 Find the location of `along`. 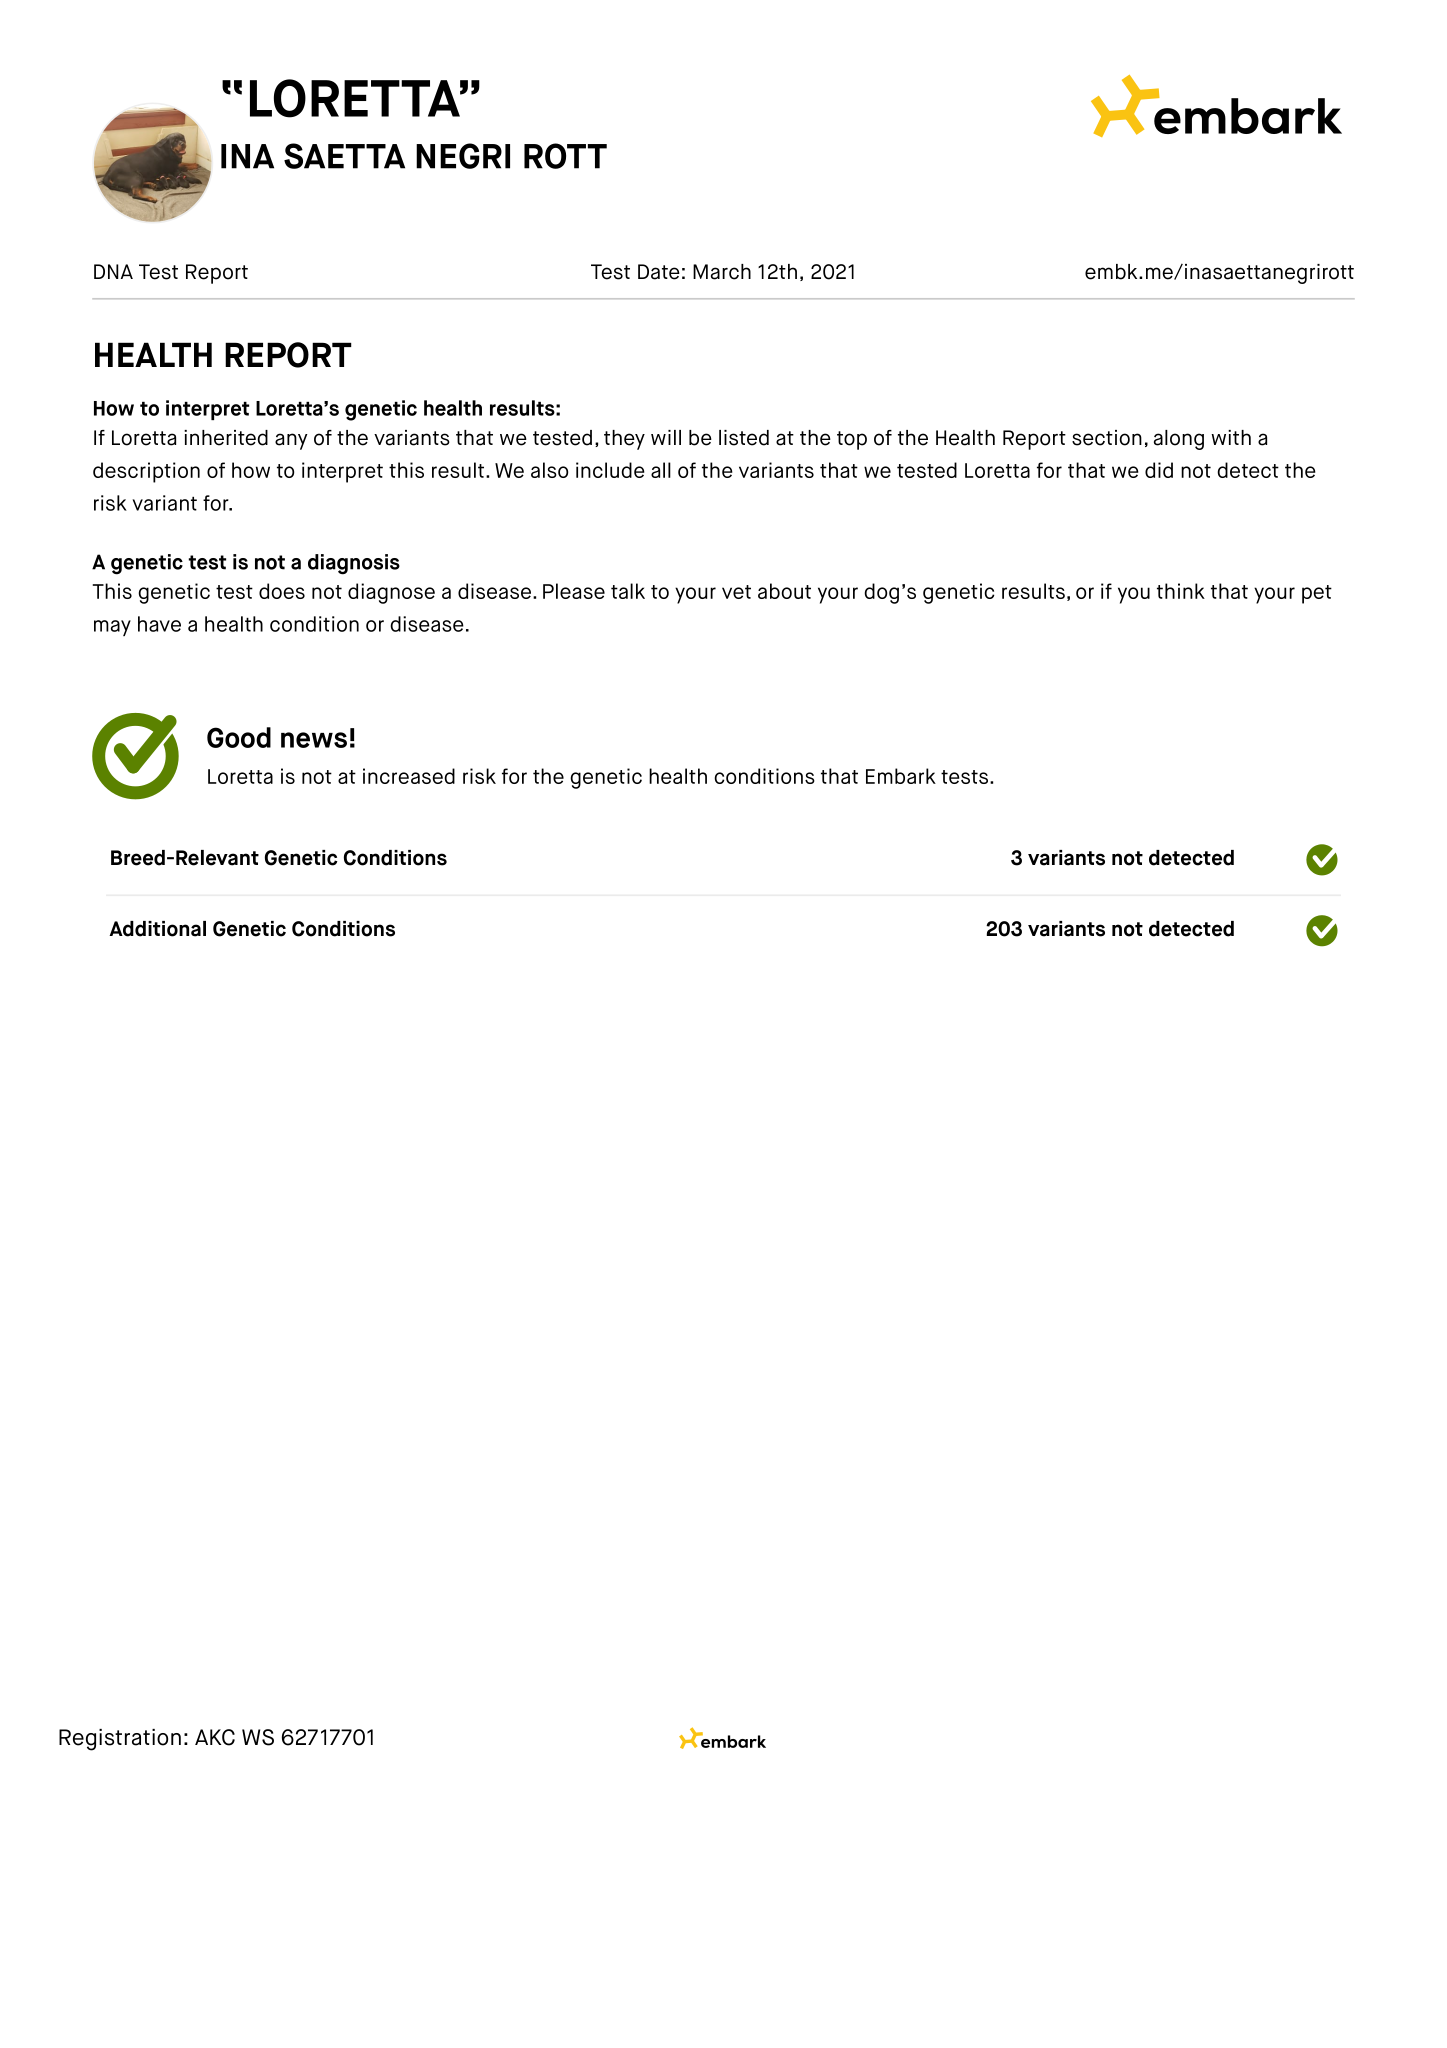

along is located at coordinates (1179, 440).
